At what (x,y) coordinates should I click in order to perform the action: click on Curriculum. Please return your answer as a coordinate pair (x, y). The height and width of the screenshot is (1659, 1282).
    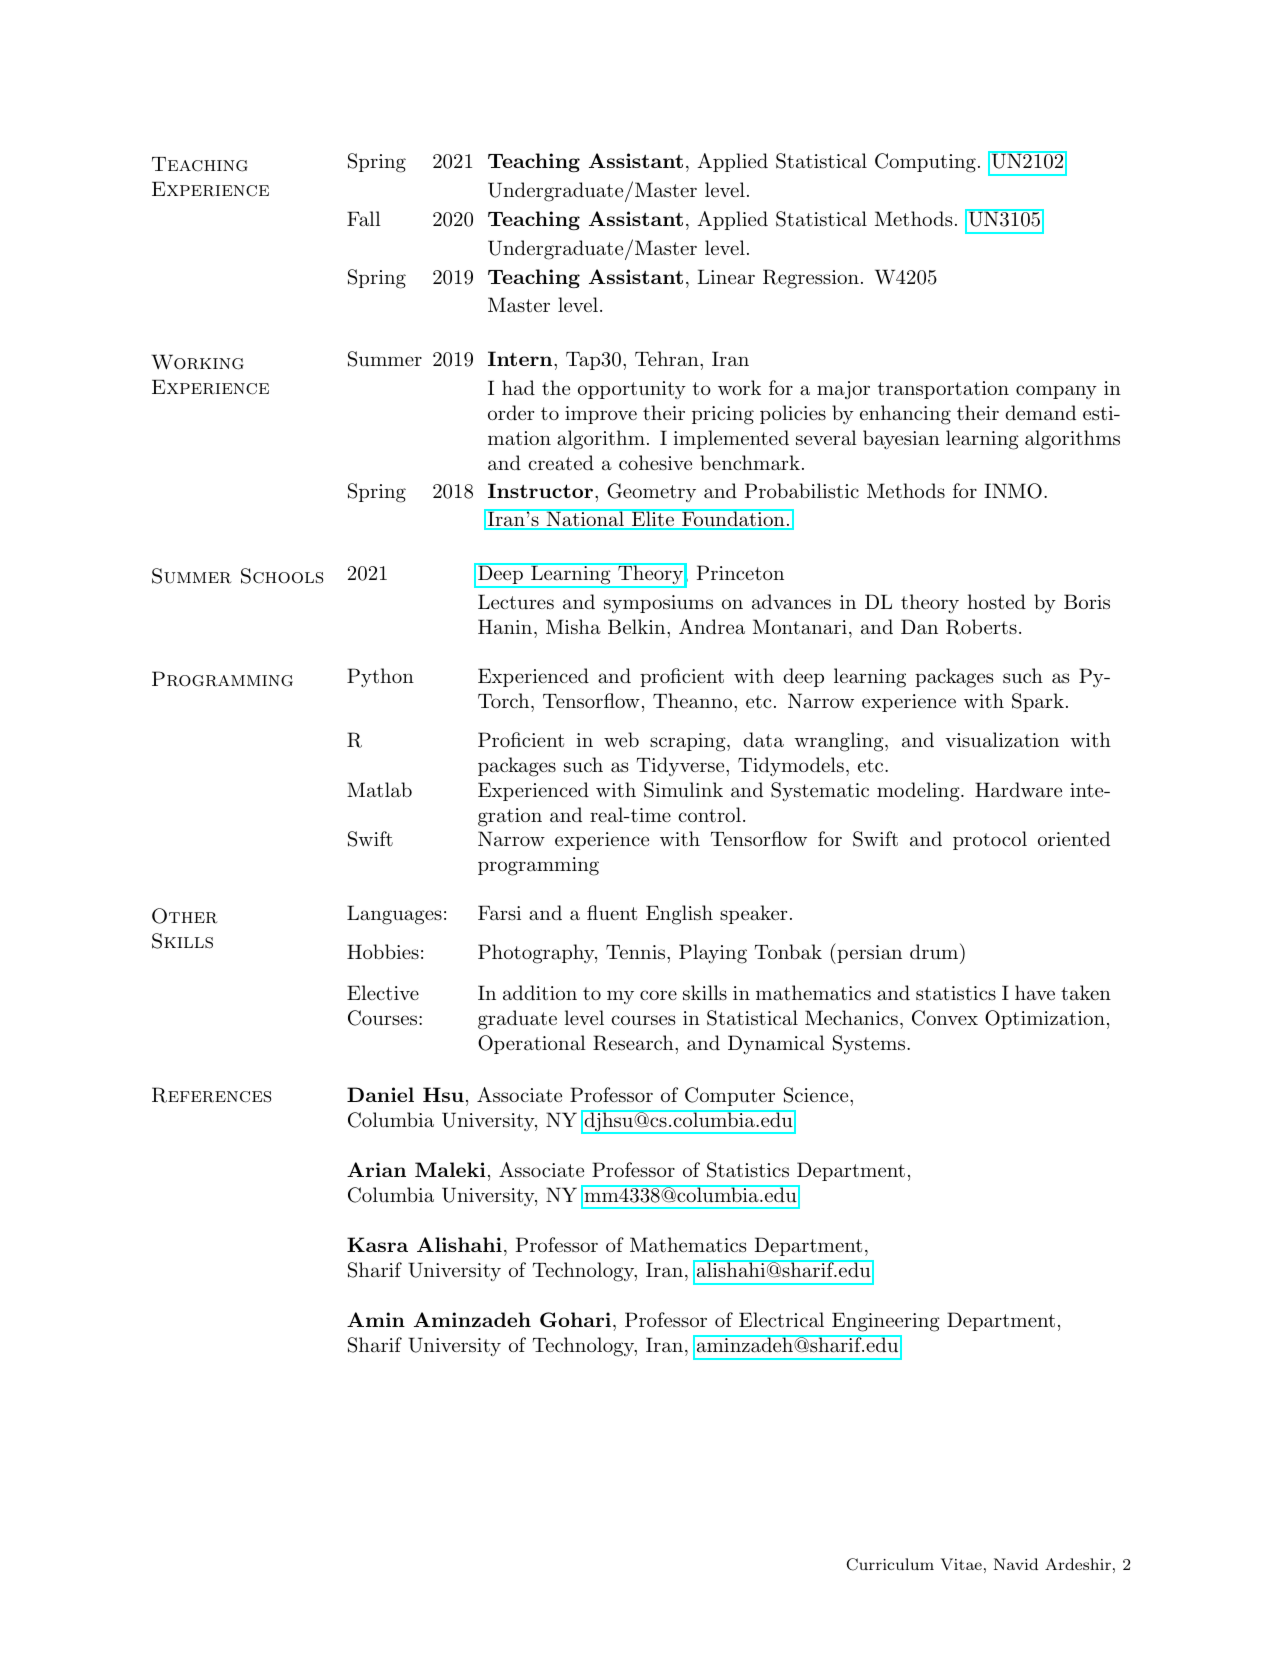
    Looking at the image, I should click on (890, 1564).
